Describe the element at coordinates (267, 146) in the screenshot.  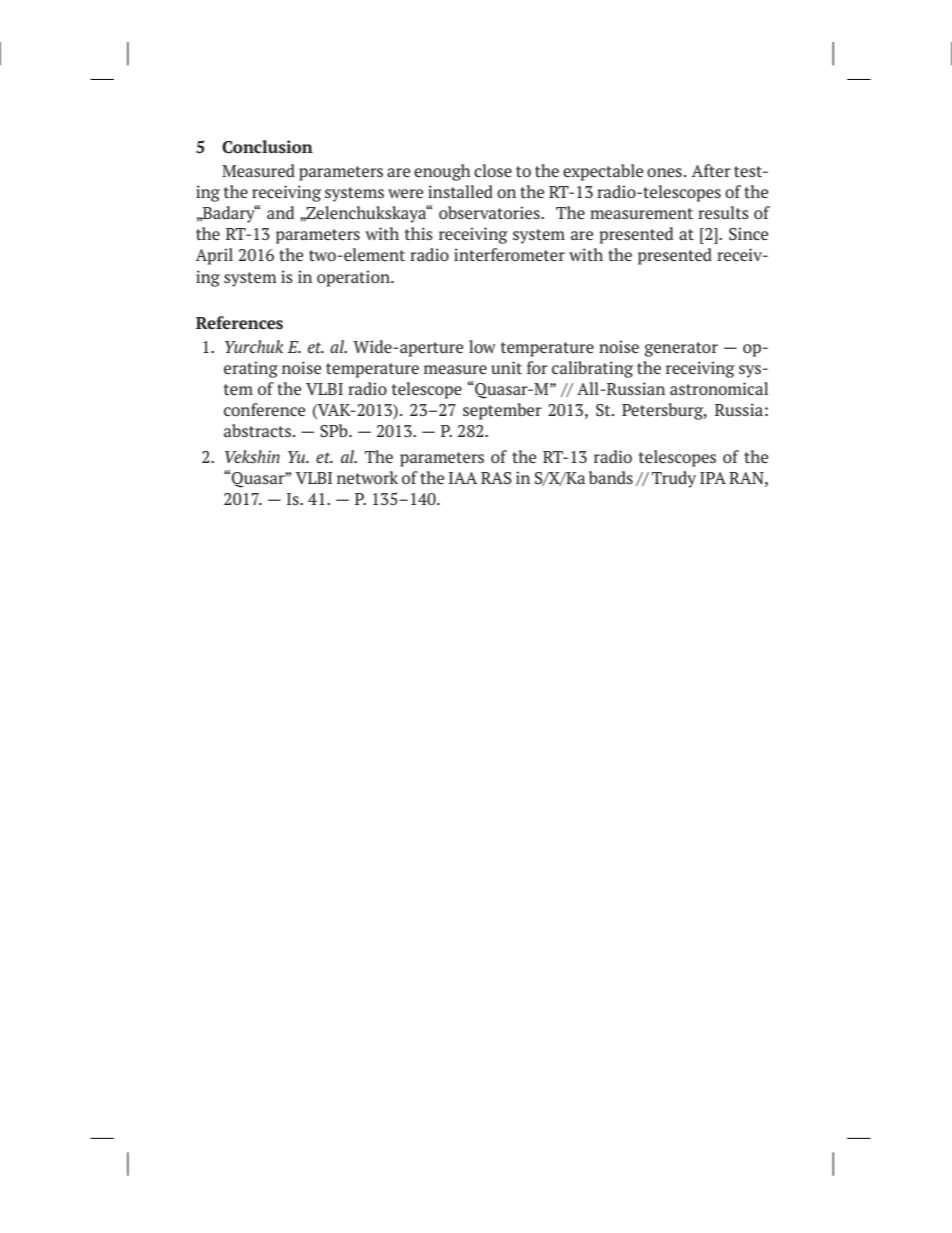
I see `Conclusion` at that location.
